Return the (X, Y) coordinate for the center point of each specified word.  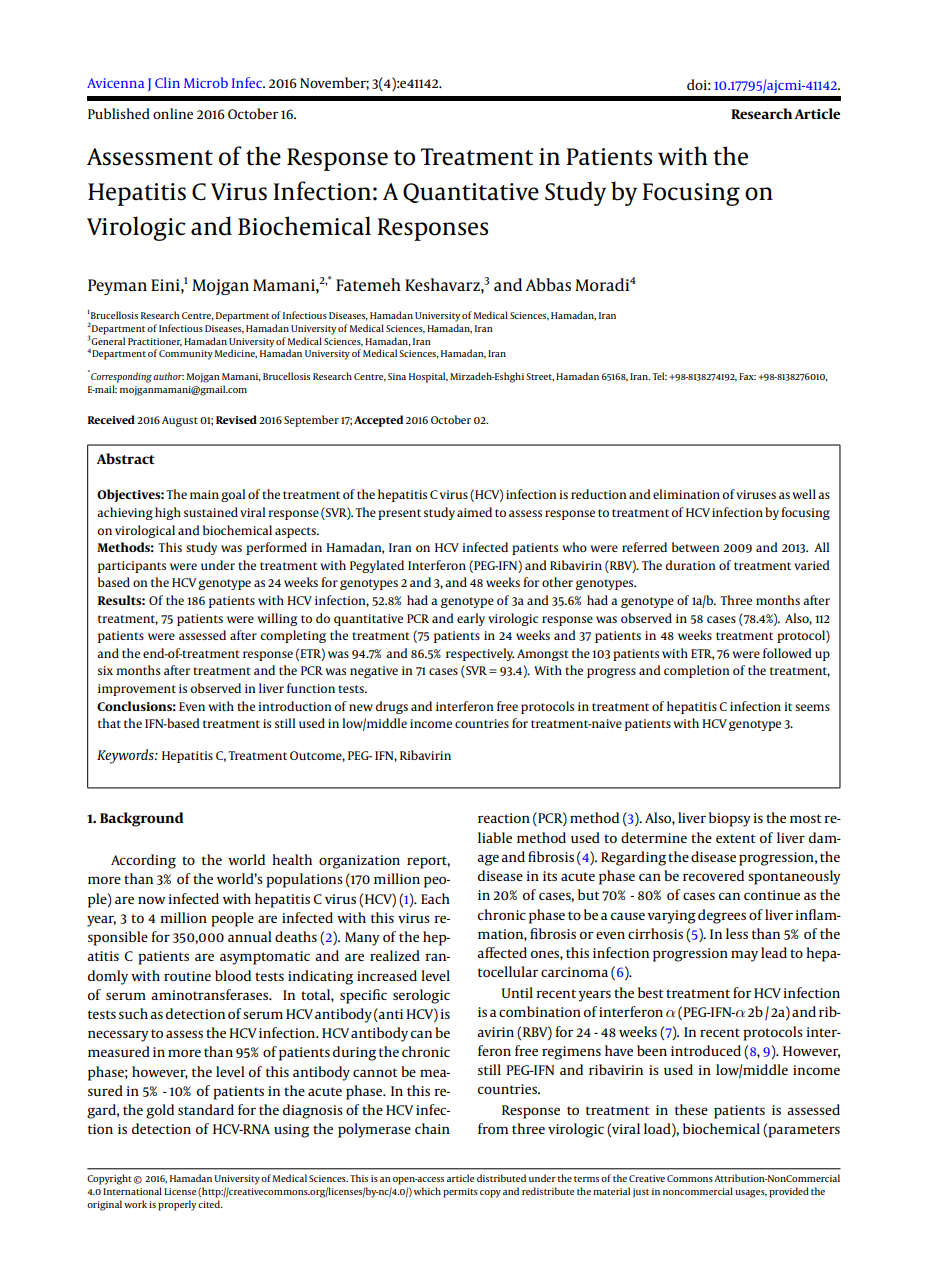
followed (787, 653)
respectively (480, 654)
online (173, 113)
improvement (137, 690)
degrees (722, 916)
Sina (397, 376)
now (151, 900)
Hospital (428, 377)
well (804, 494)
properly (177, 1205)
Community (186, 355)
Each (435, 898)
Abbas (548, 284)
